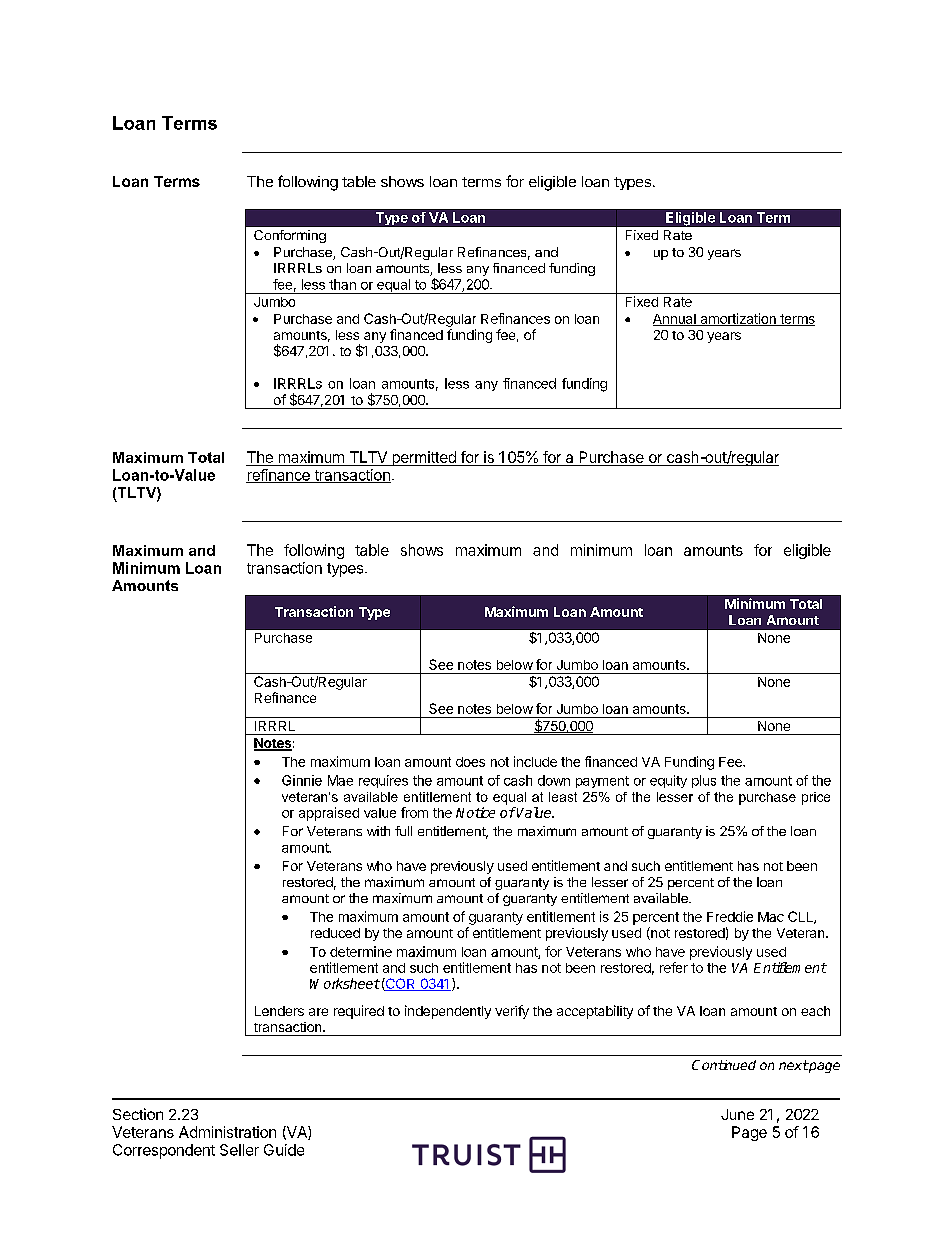  What do you see at coordinates (470, 762) in the screenshot?
I see `does` at bounding box center [470, 762].
